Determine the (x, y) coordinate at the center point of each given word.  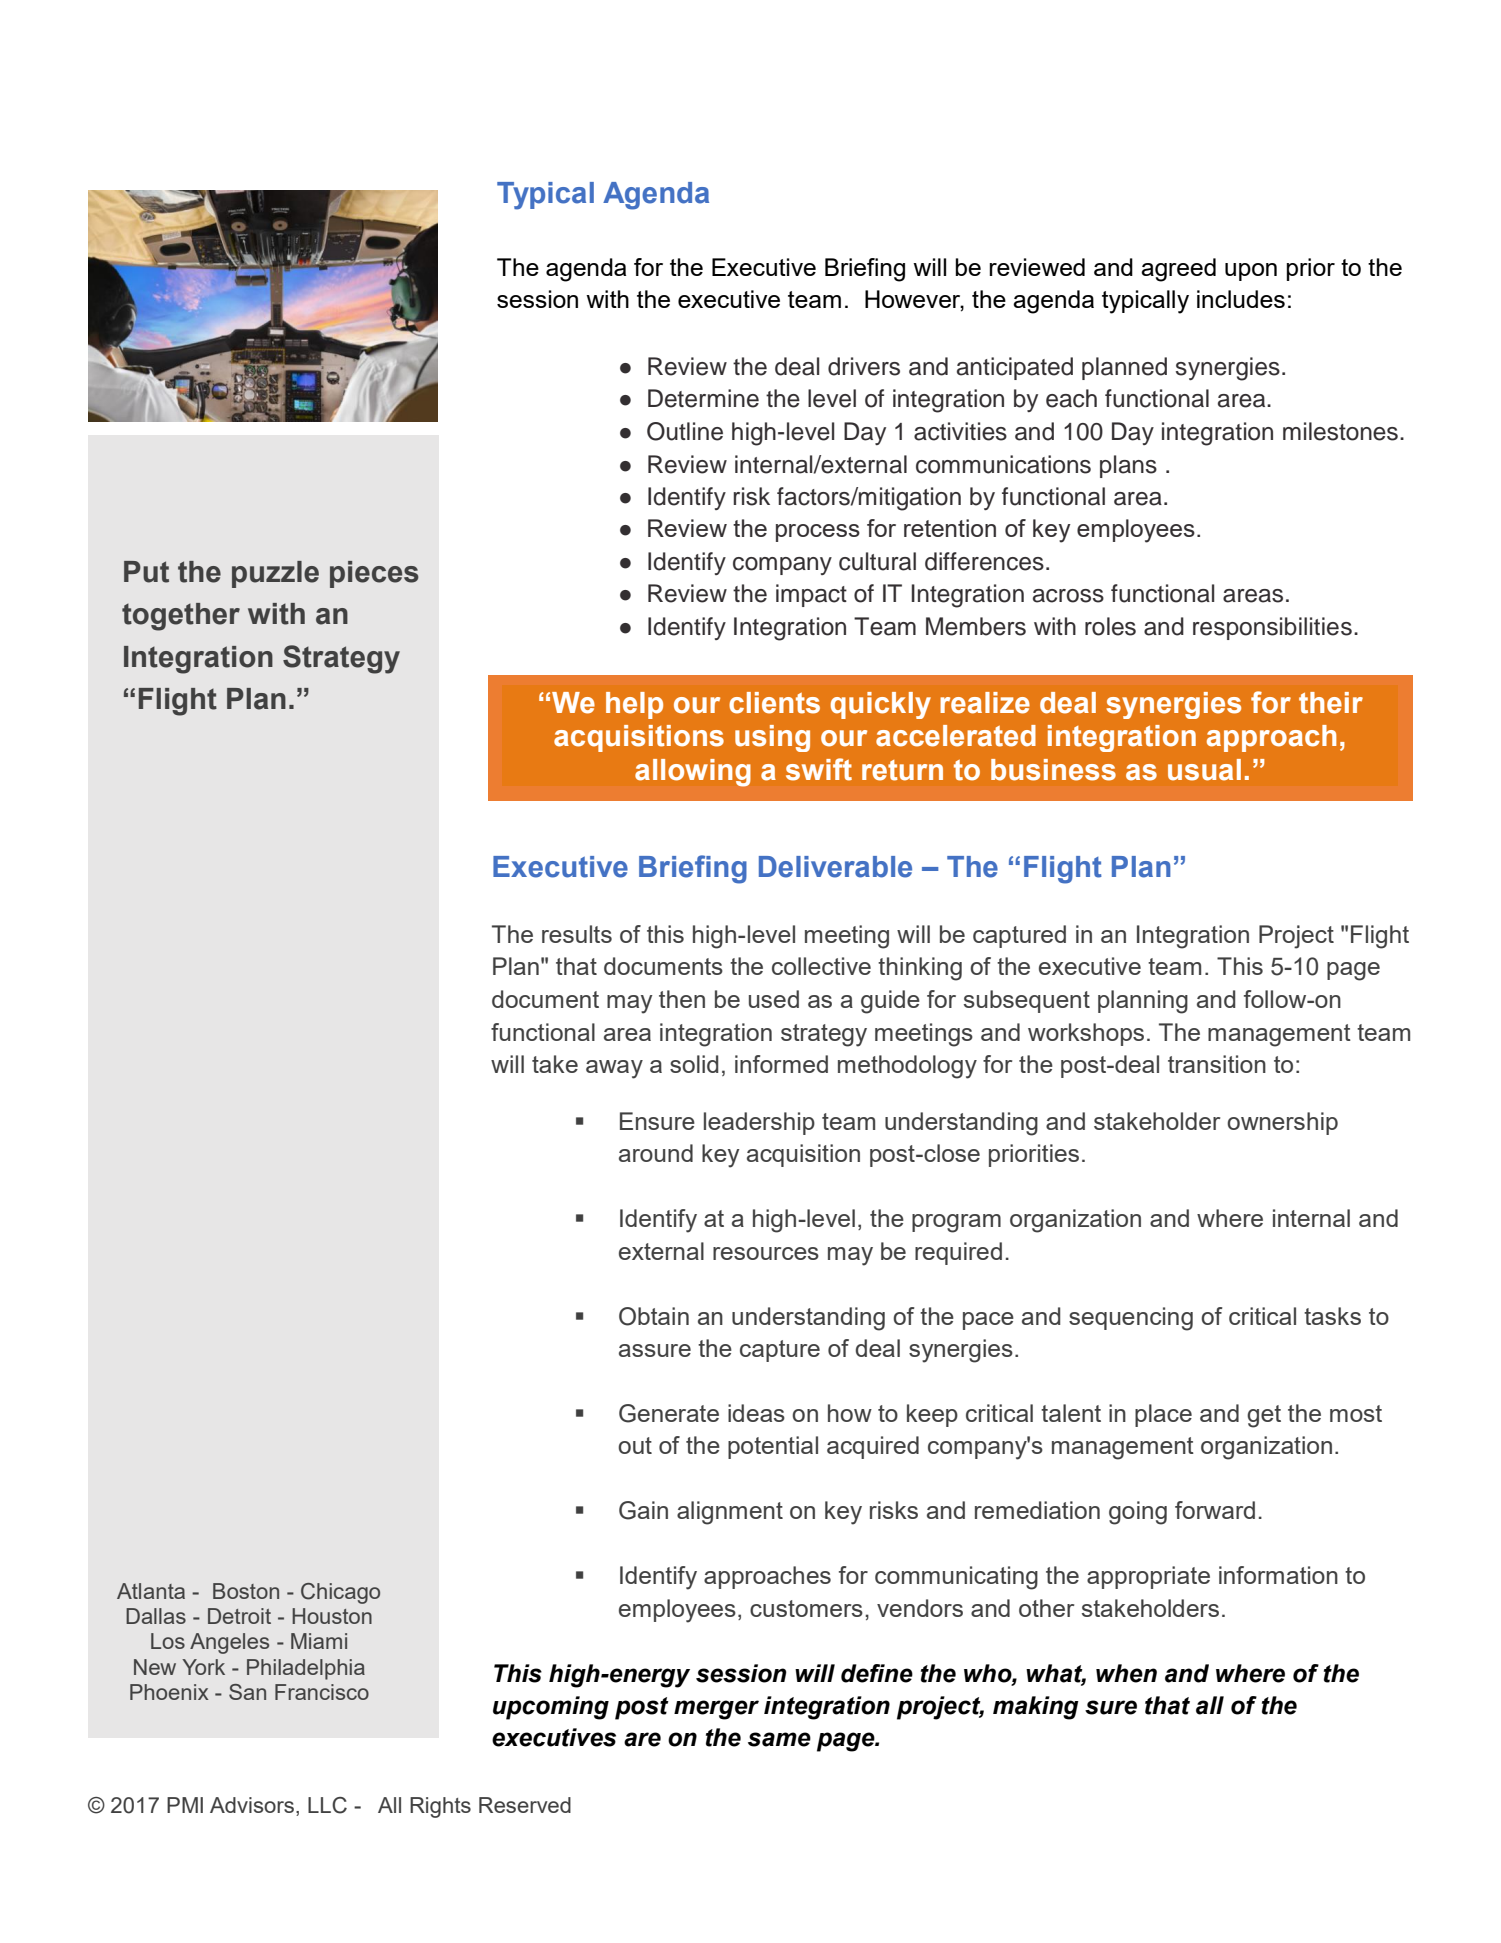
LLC (327, 1805)
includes (1241, 299)
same (779, 1739)
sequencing (1131, 1319)
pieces (374, 574)
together (181, 617)
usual (1204, 770)
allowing (693, 773)
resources (766, 1253)
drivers (864, 366)
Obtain (654, 1316)
